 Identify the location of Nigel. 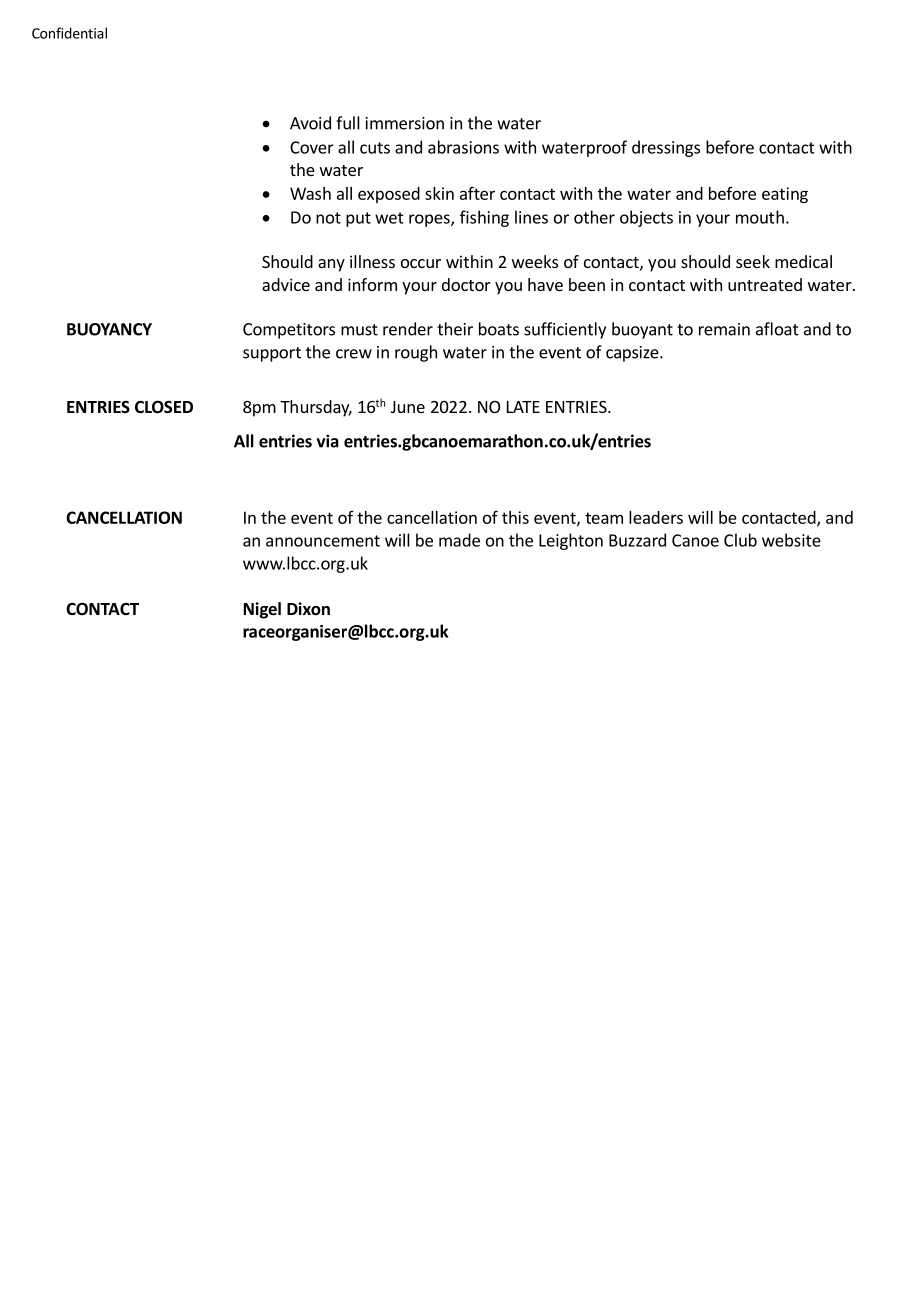
(262, 610).
